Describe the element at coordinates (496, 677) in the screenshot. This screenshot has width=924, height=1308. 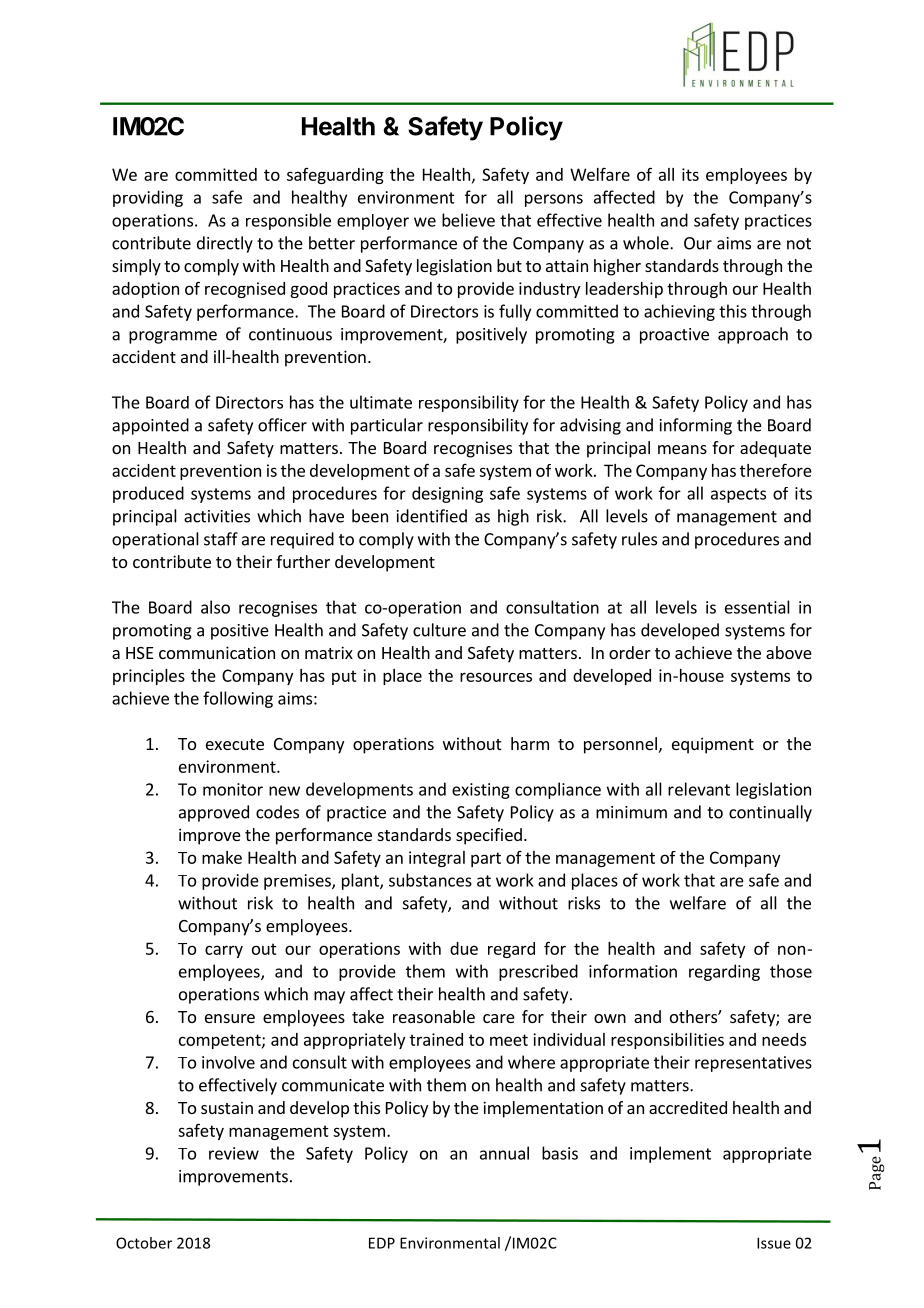
I see `resources` at that location.
